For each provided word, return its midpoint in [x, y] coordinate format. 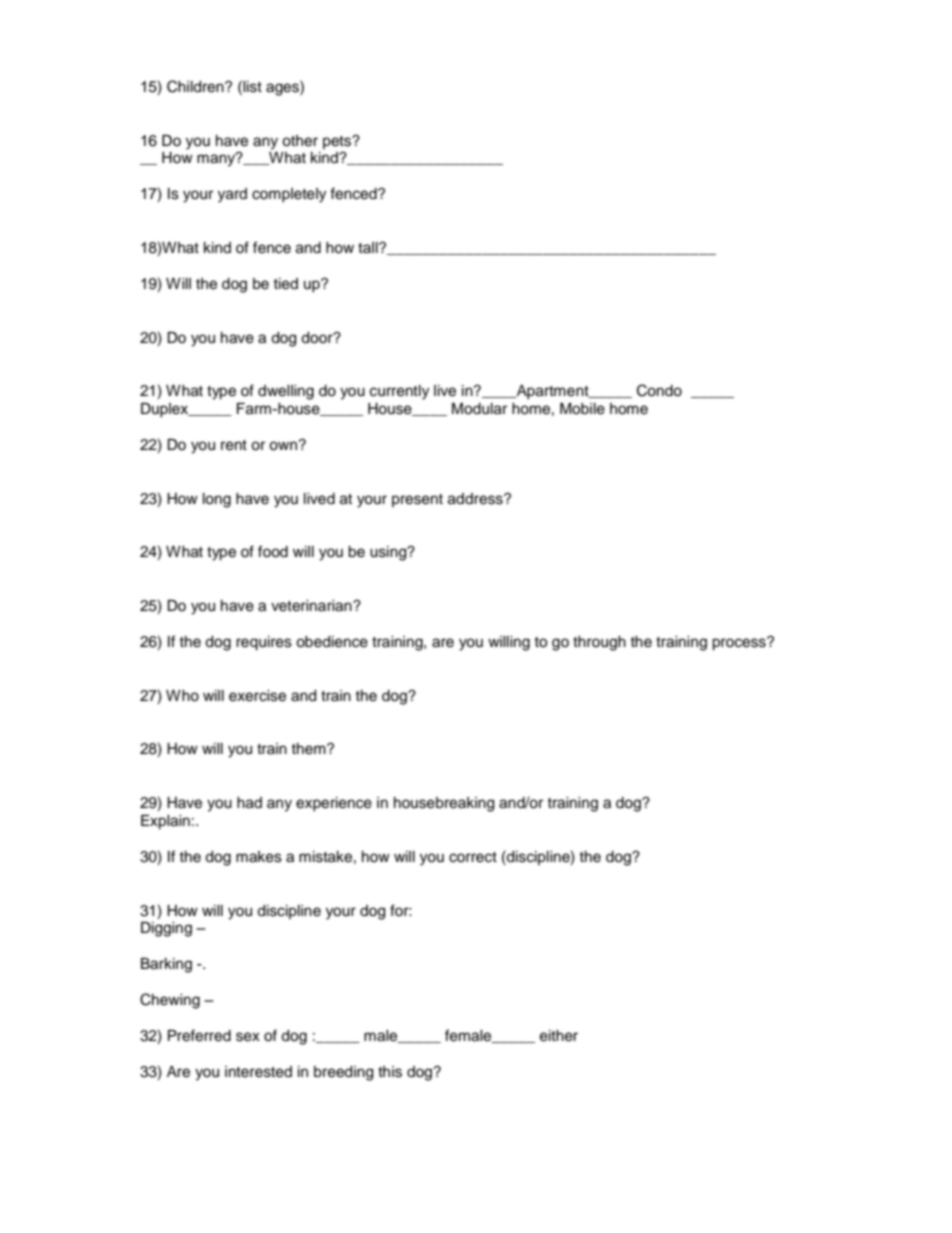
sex [248, 1037]
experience [334, 804]
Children [196, 86]
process [740, 644]
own [284, 445]
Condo [659, 390]
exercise [257, 696]
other [300, 141]
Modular [479, 409]
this [390, 1072]
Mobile [582, 409]
